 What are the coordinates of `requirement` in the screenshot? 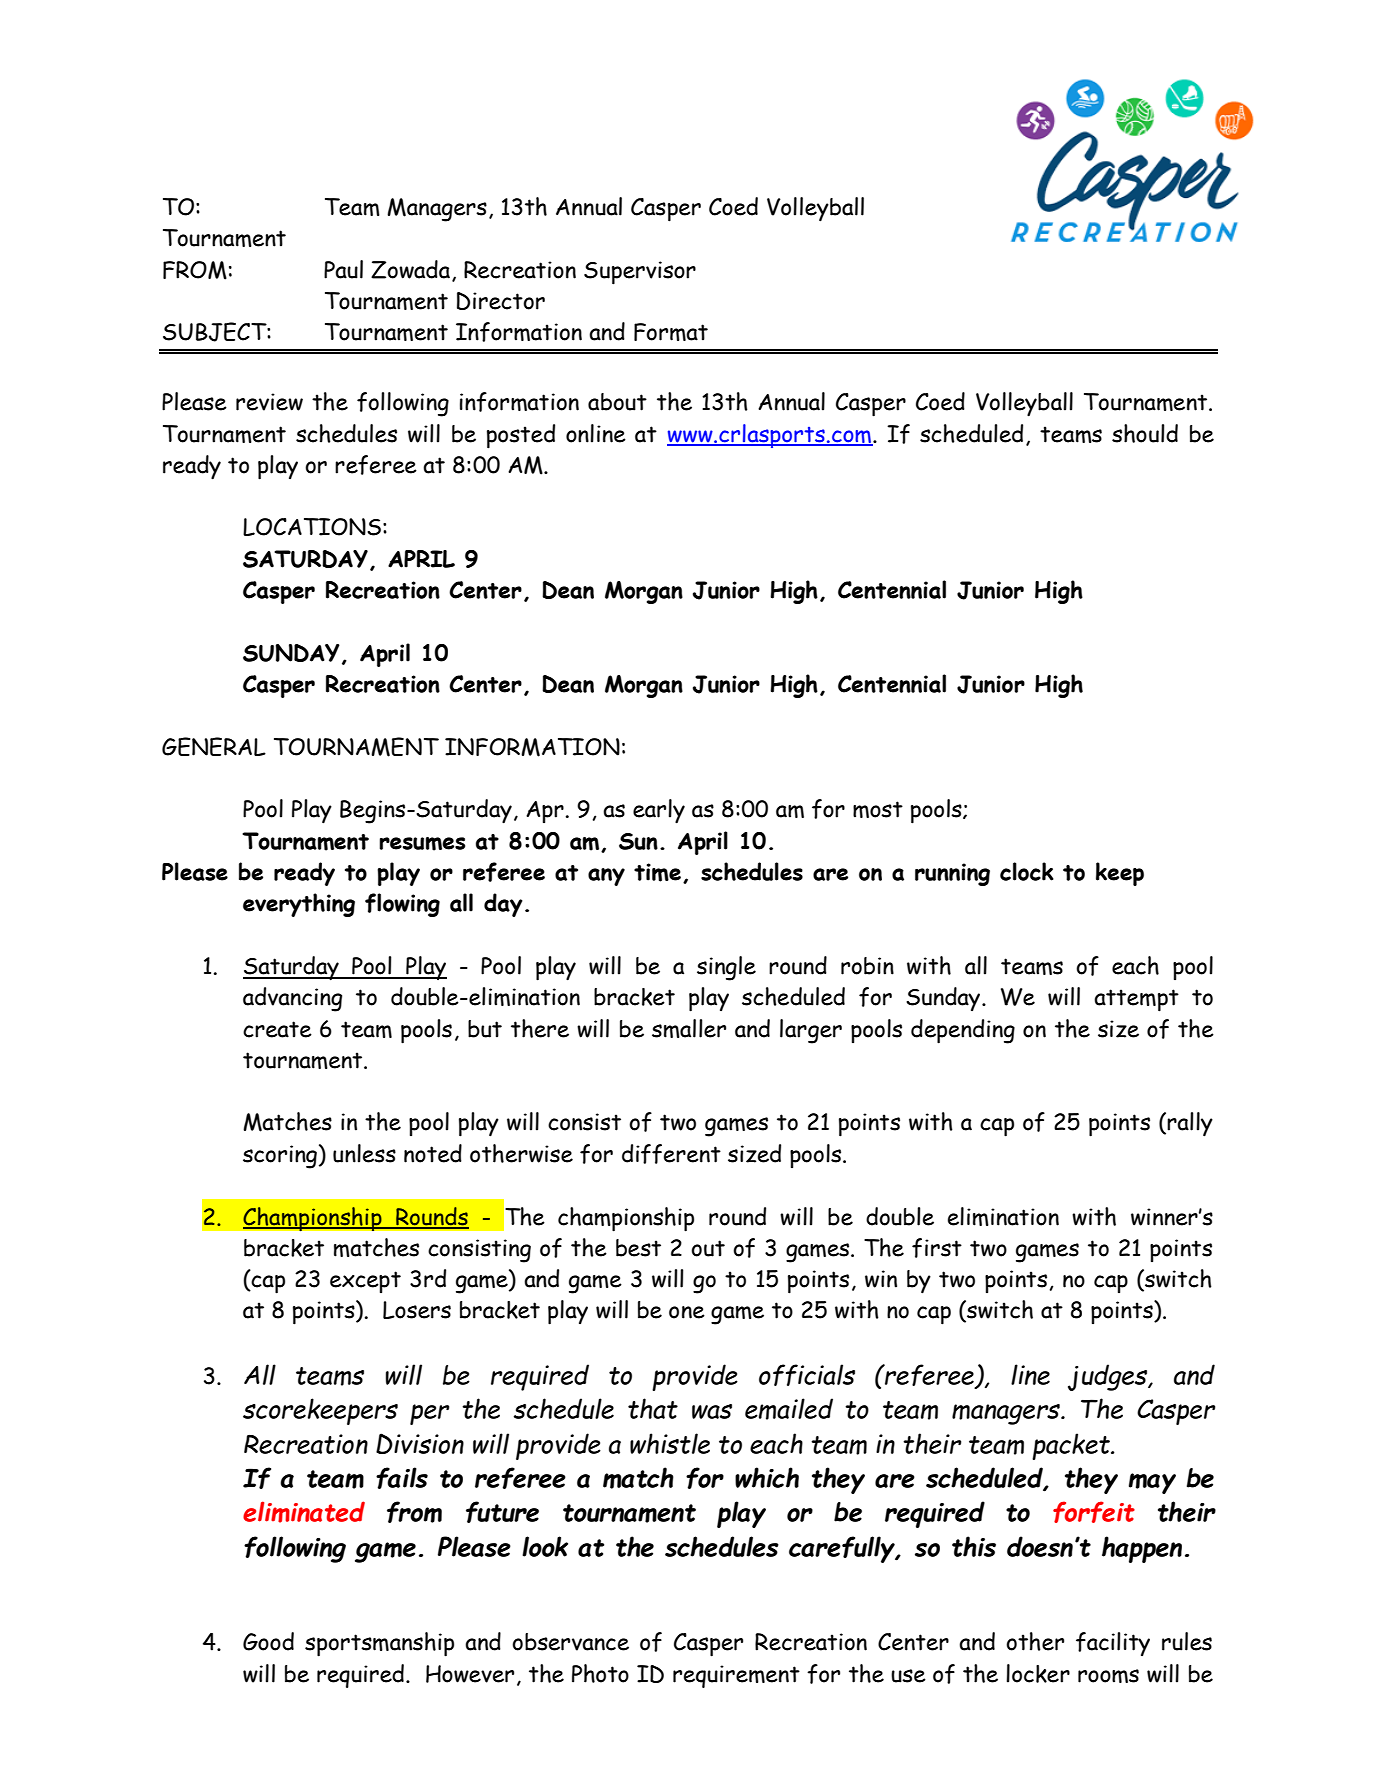 It's located at (736, 1676).
